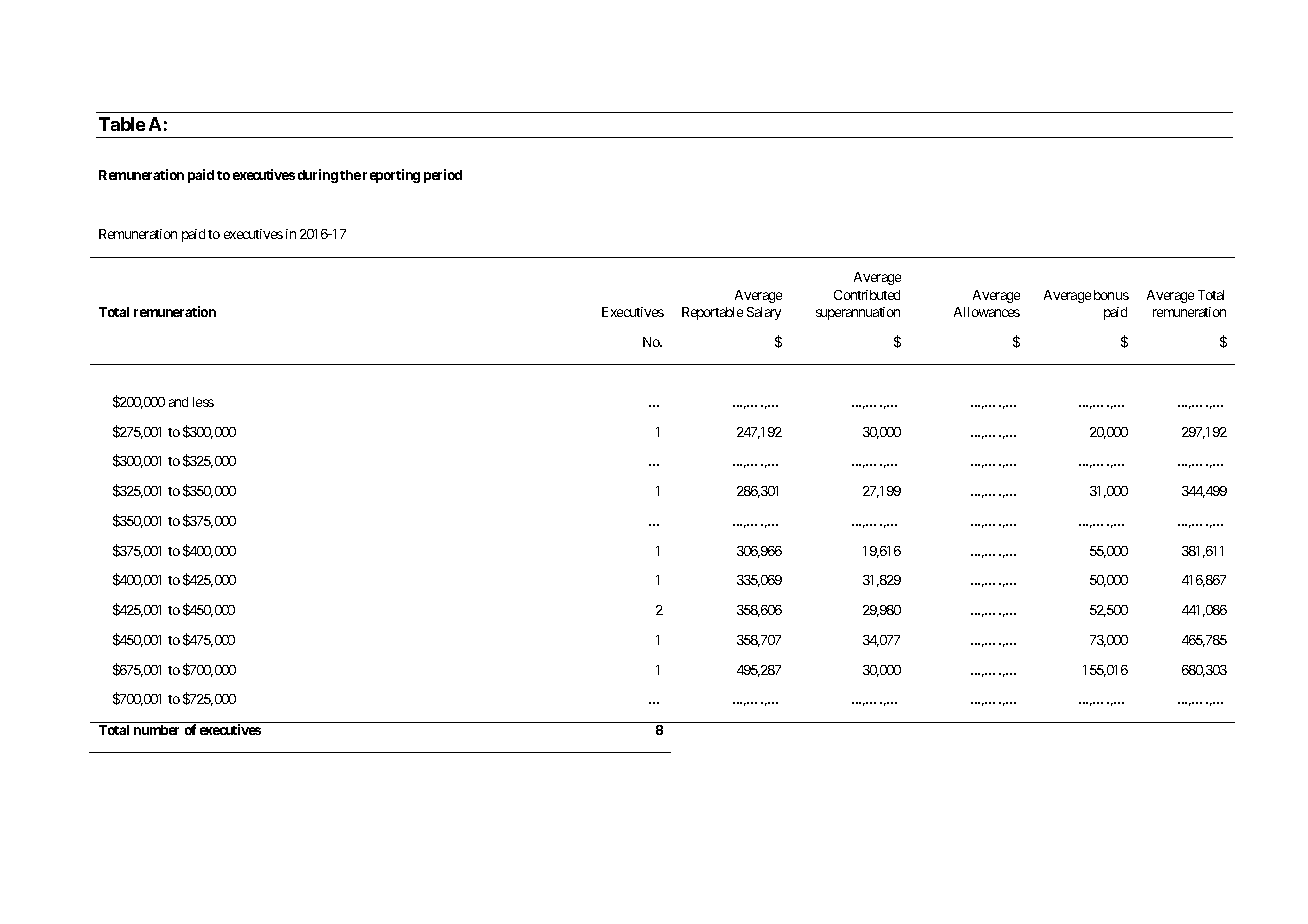 The height and width of the screenshot is (924, 1308). Describe the element at coordinates (867, 295) in the screenshot. I see `Contributed` at that location.
